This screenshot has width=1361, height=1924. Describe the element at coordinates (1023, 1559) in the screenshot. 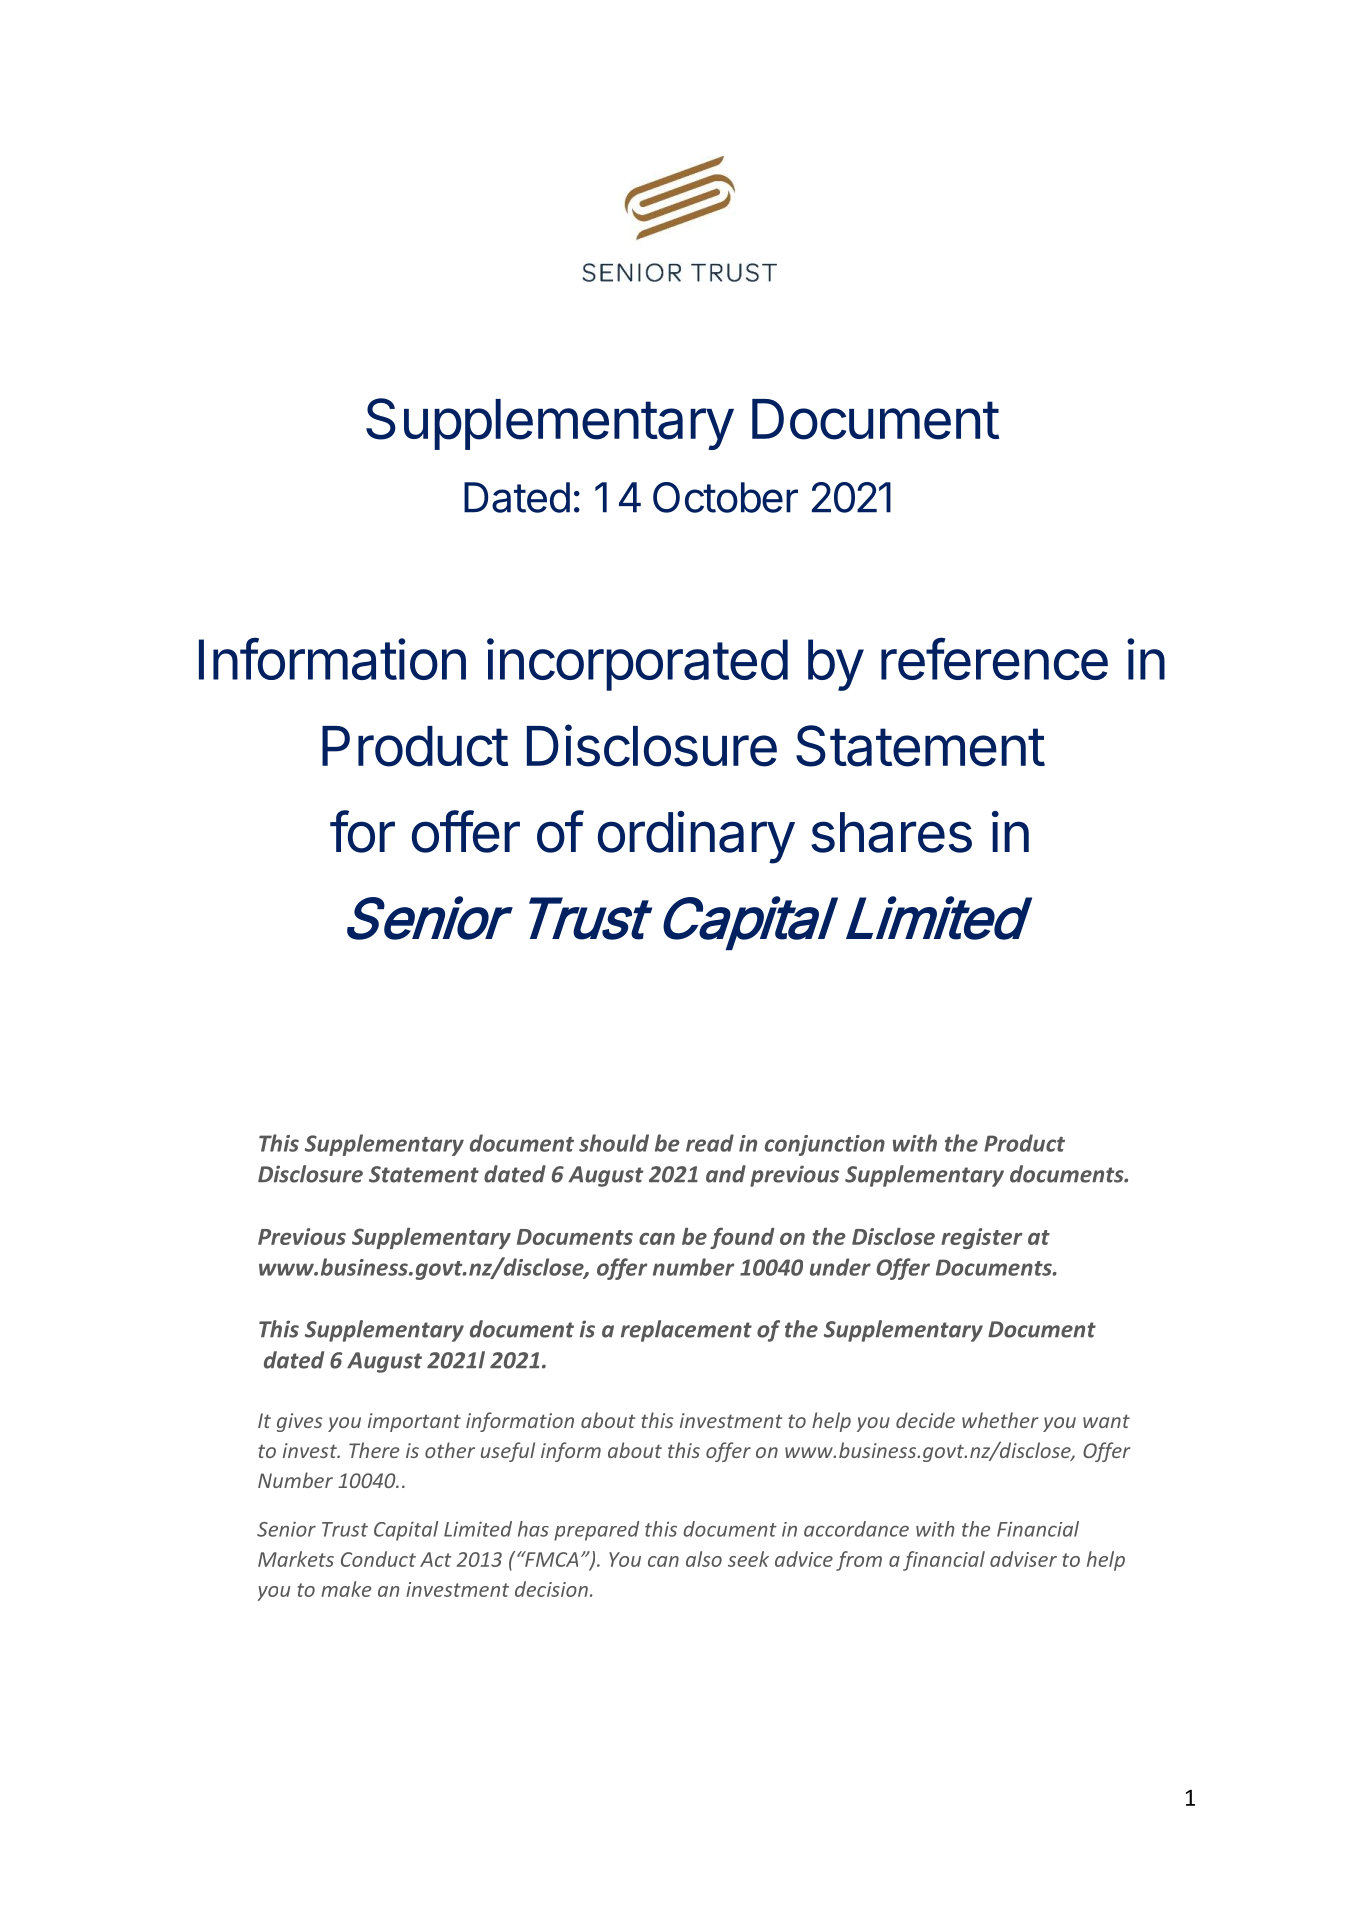

I see `adviser` at that location.
